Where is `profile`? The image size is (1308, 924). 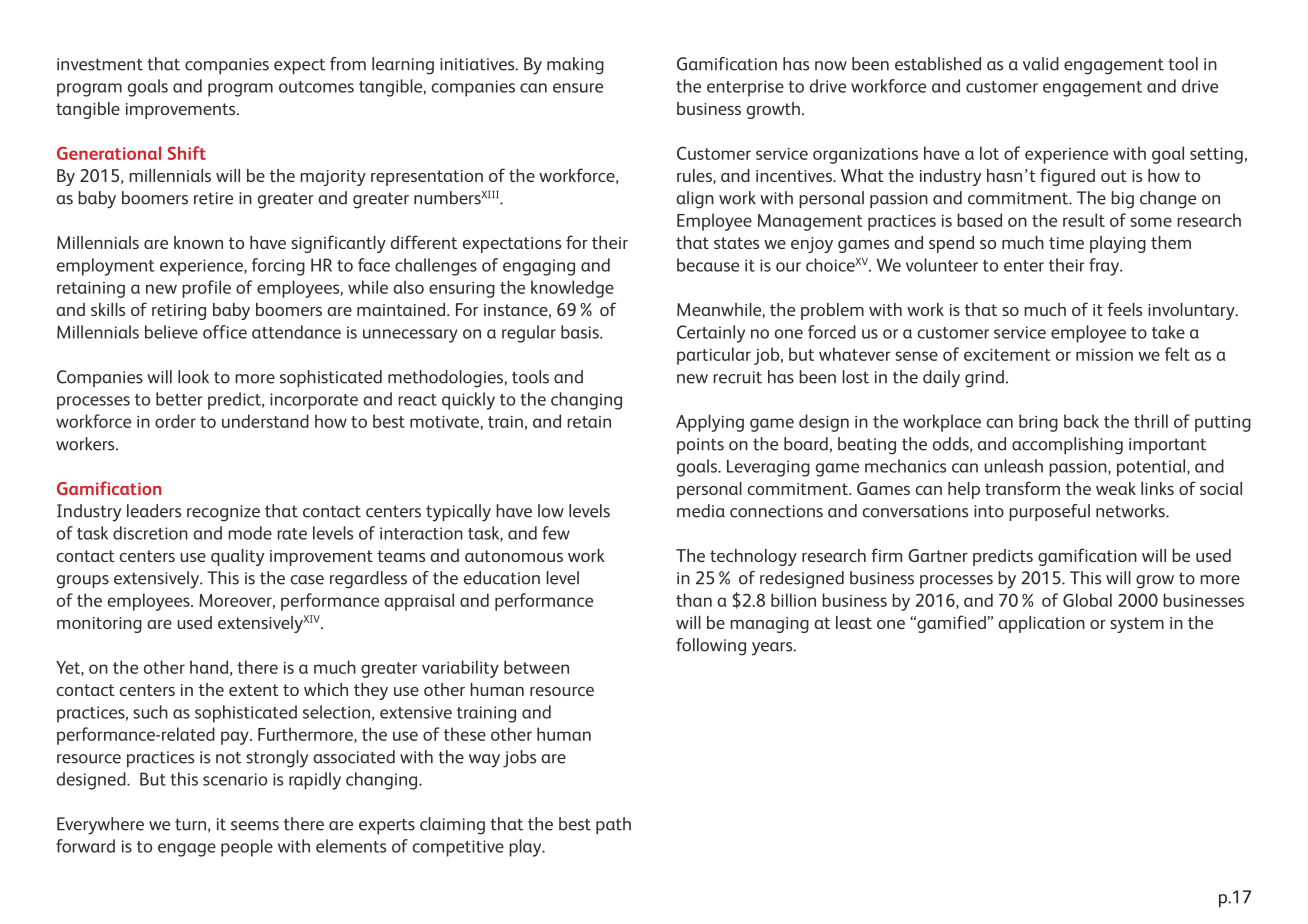 profile is located at coordinates (206, 289).
